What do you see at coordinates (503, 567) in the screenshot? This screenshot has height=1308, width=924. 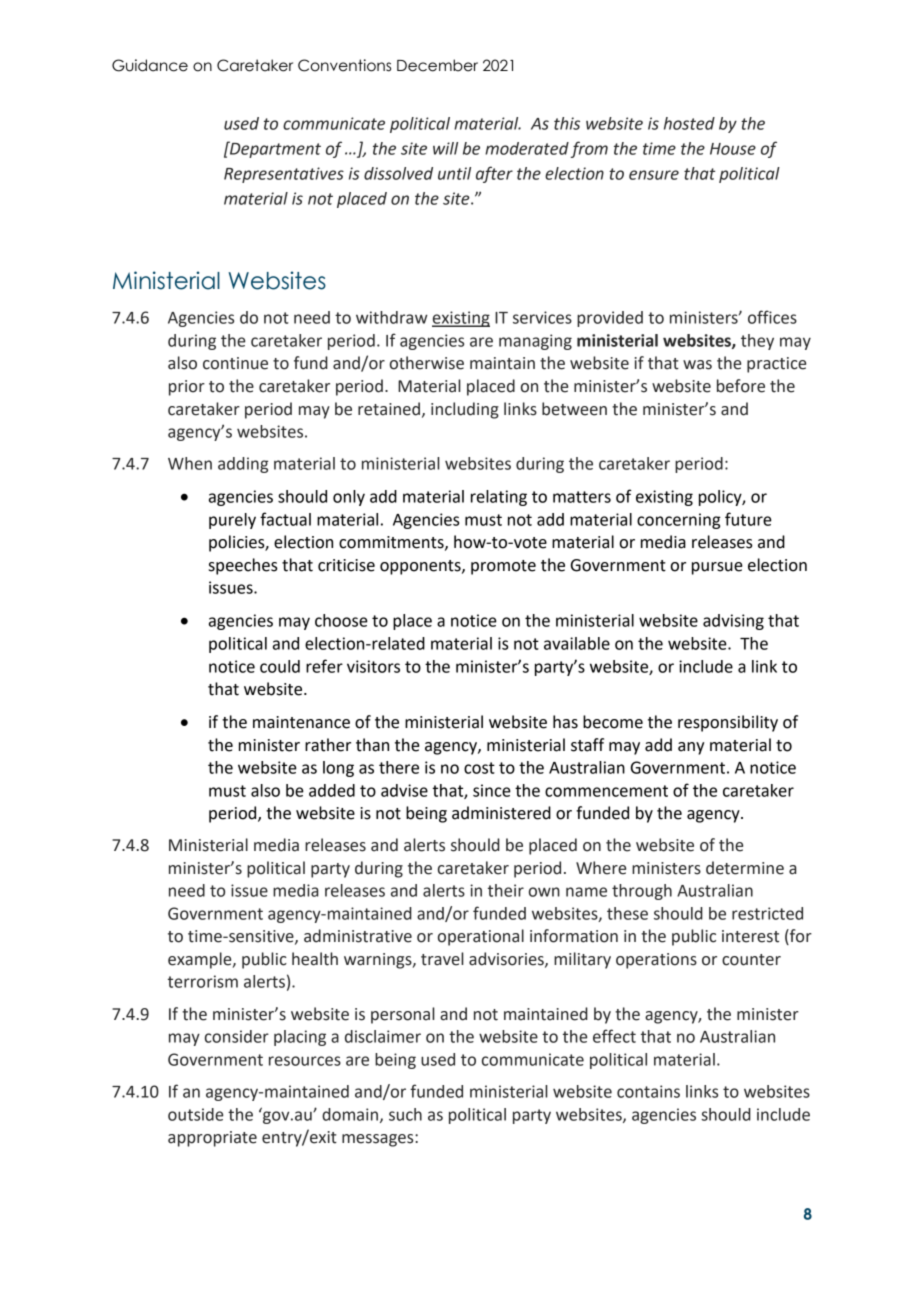 I see `promote` at bounding box center [503, 567].
